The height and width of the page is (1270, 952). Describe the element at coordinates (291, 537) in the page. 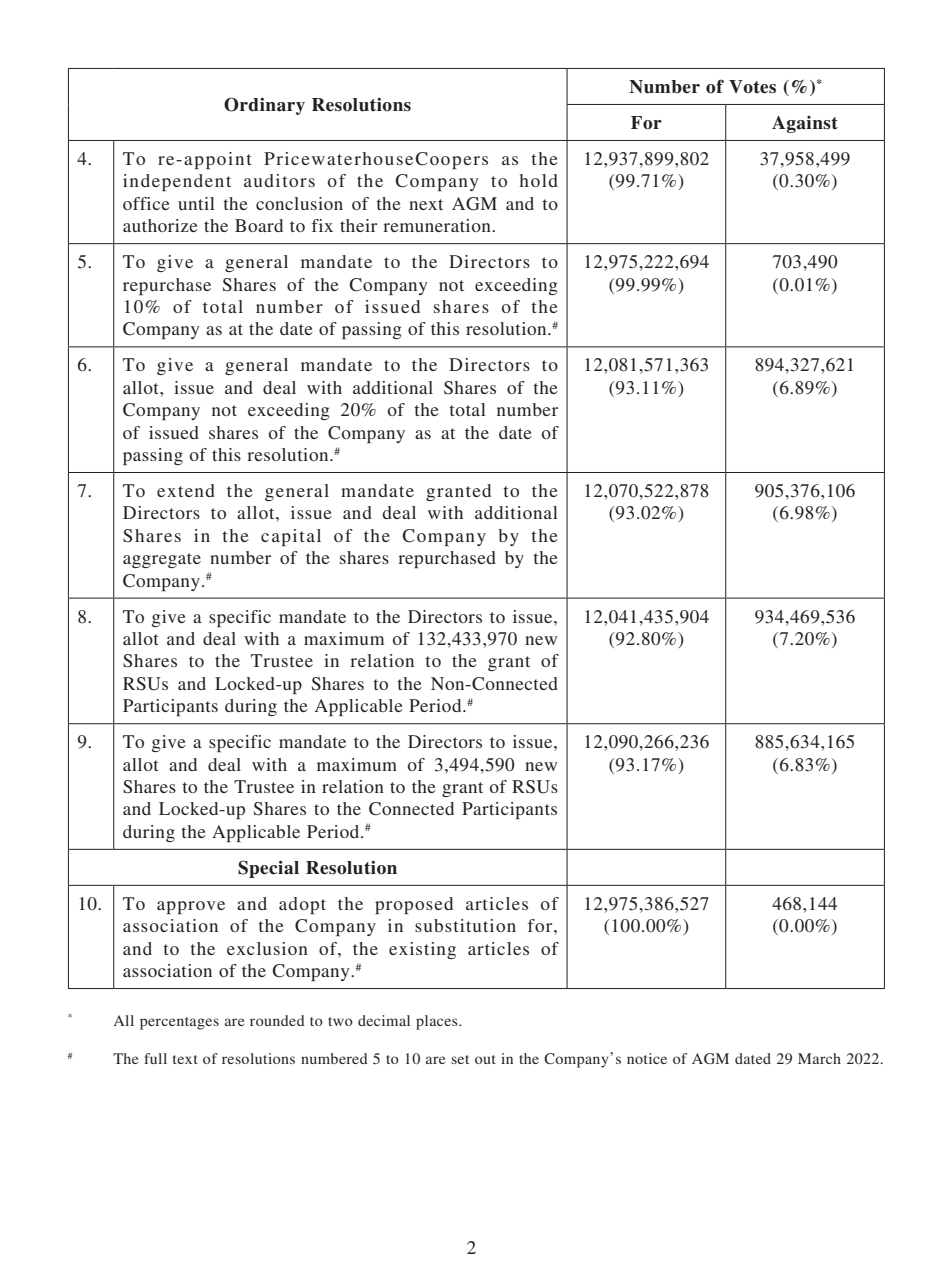

I see `capital` at that location.
